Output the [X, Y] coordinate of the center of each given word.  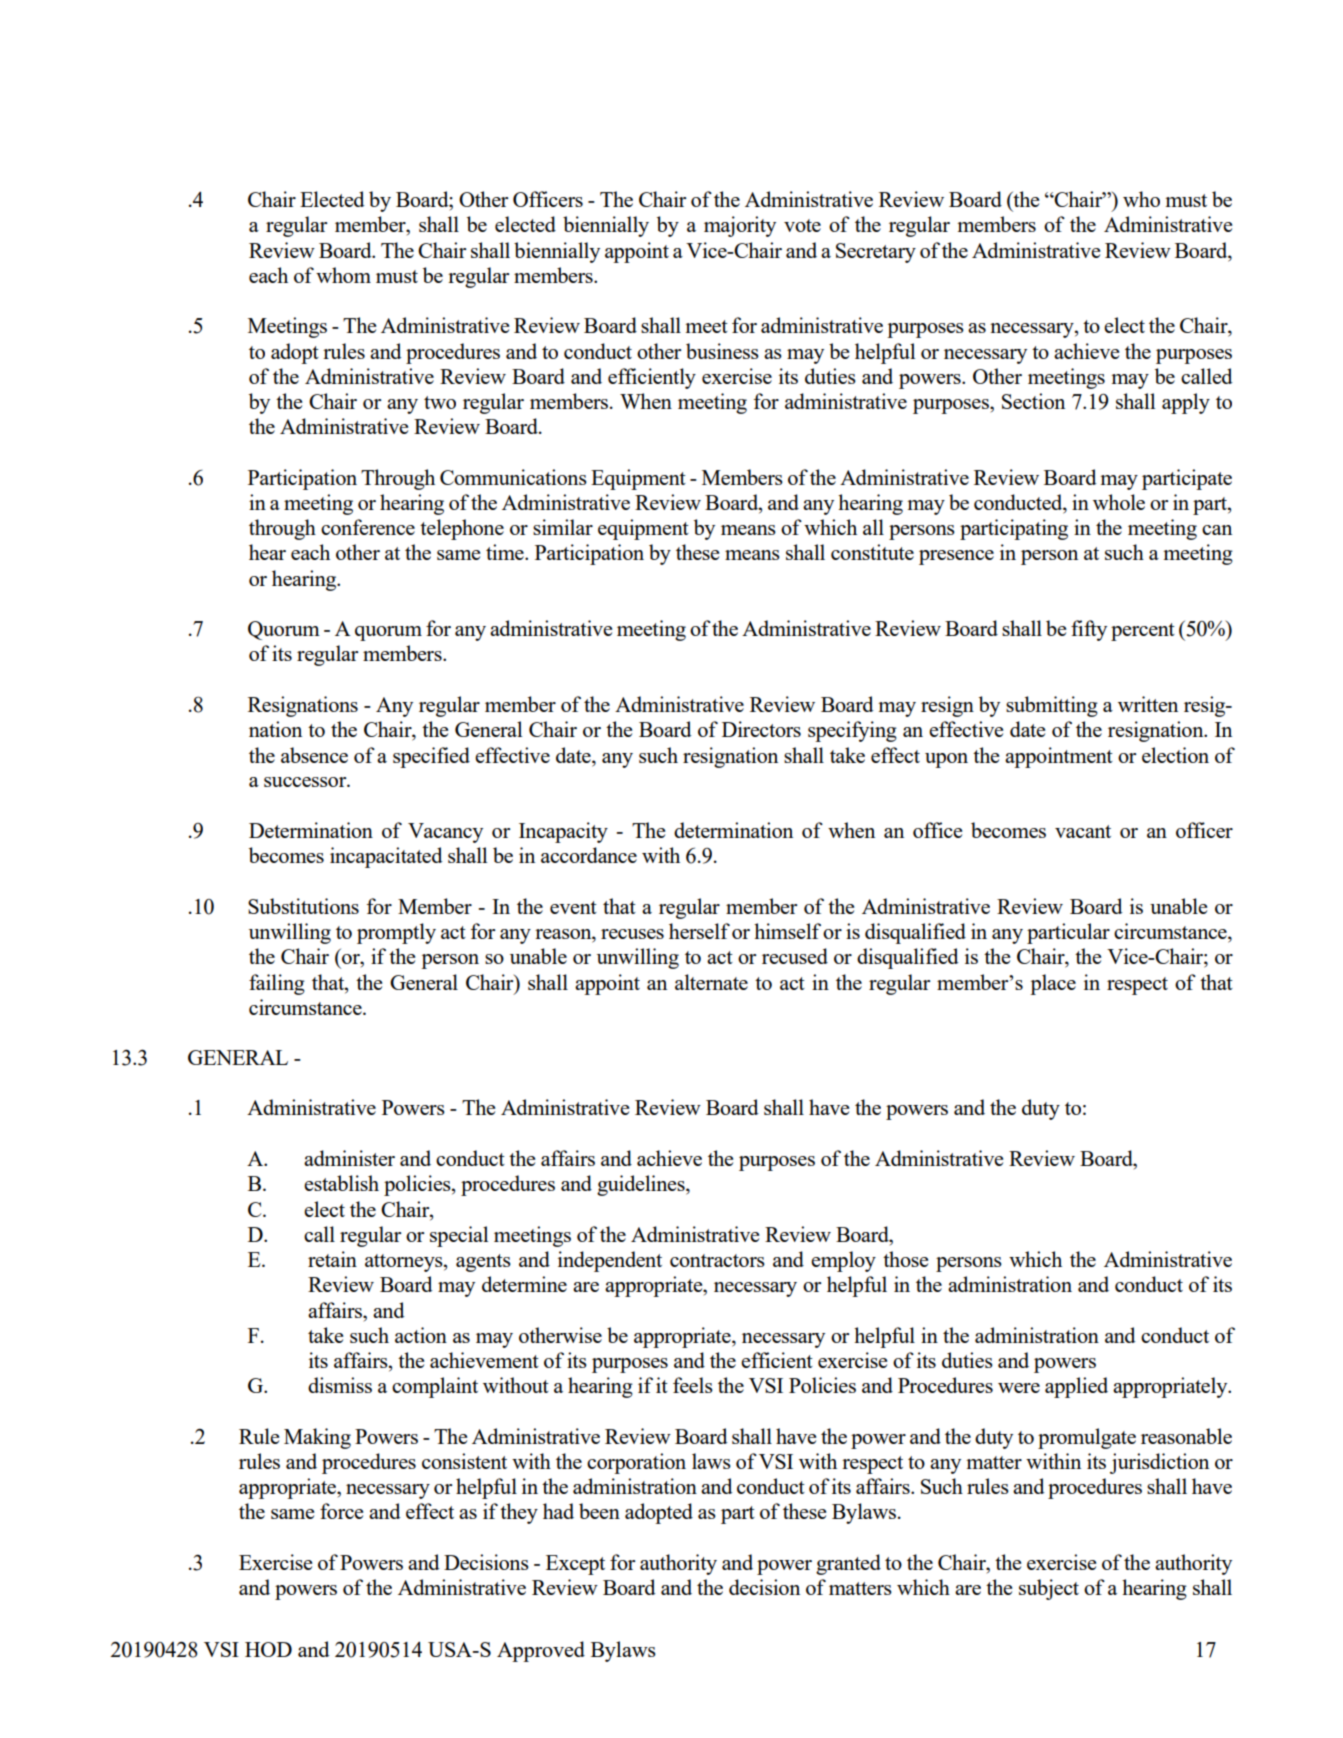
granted [848, 1564]
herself [699, 931]
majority [740, 226]
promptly [396, 933]
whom [343, 275]
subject [1049, 1589]
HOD [268, 1649]
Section [1033, 401]
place [1053, 984]
